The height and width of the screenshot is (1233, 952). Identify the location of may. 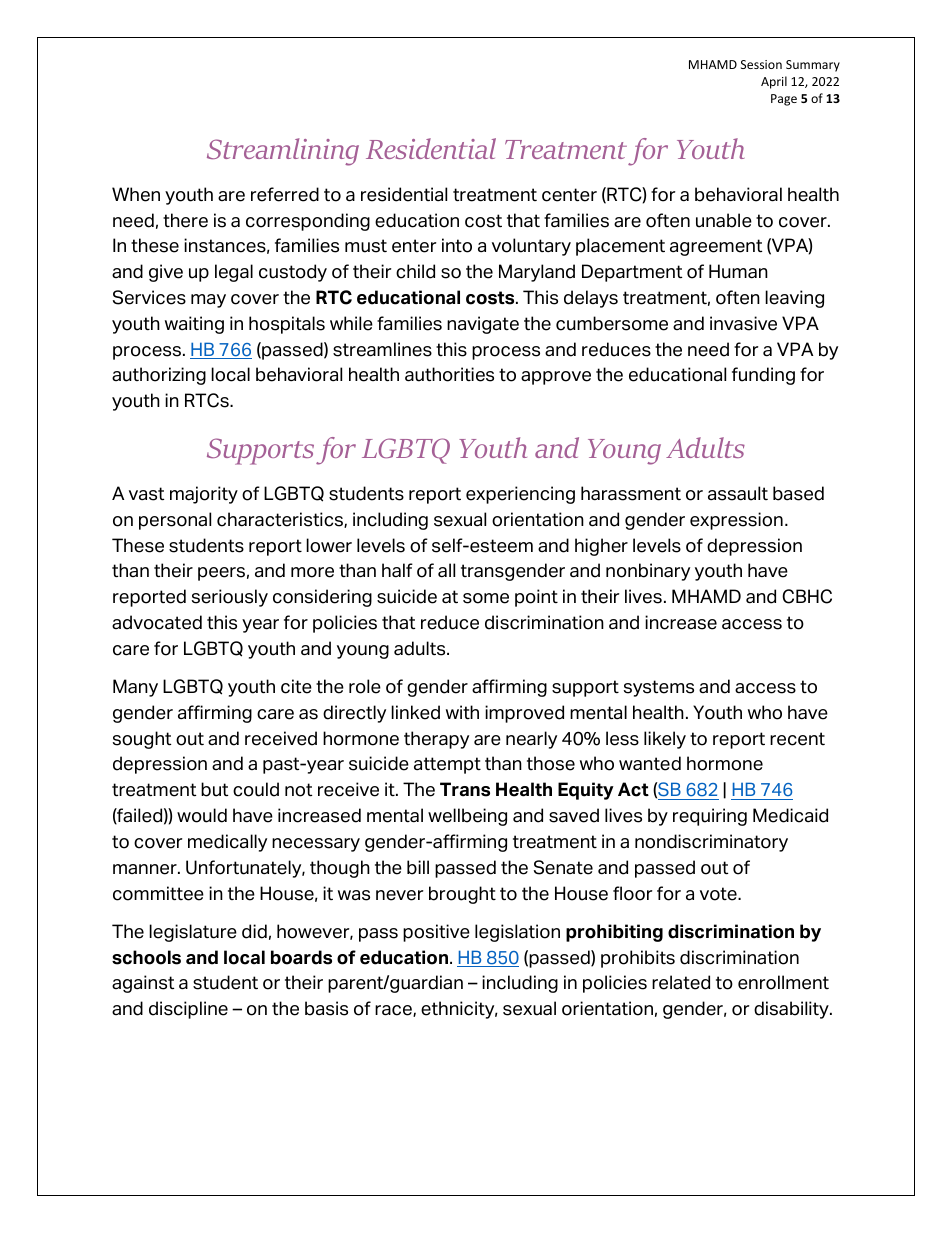
(208, 301).
